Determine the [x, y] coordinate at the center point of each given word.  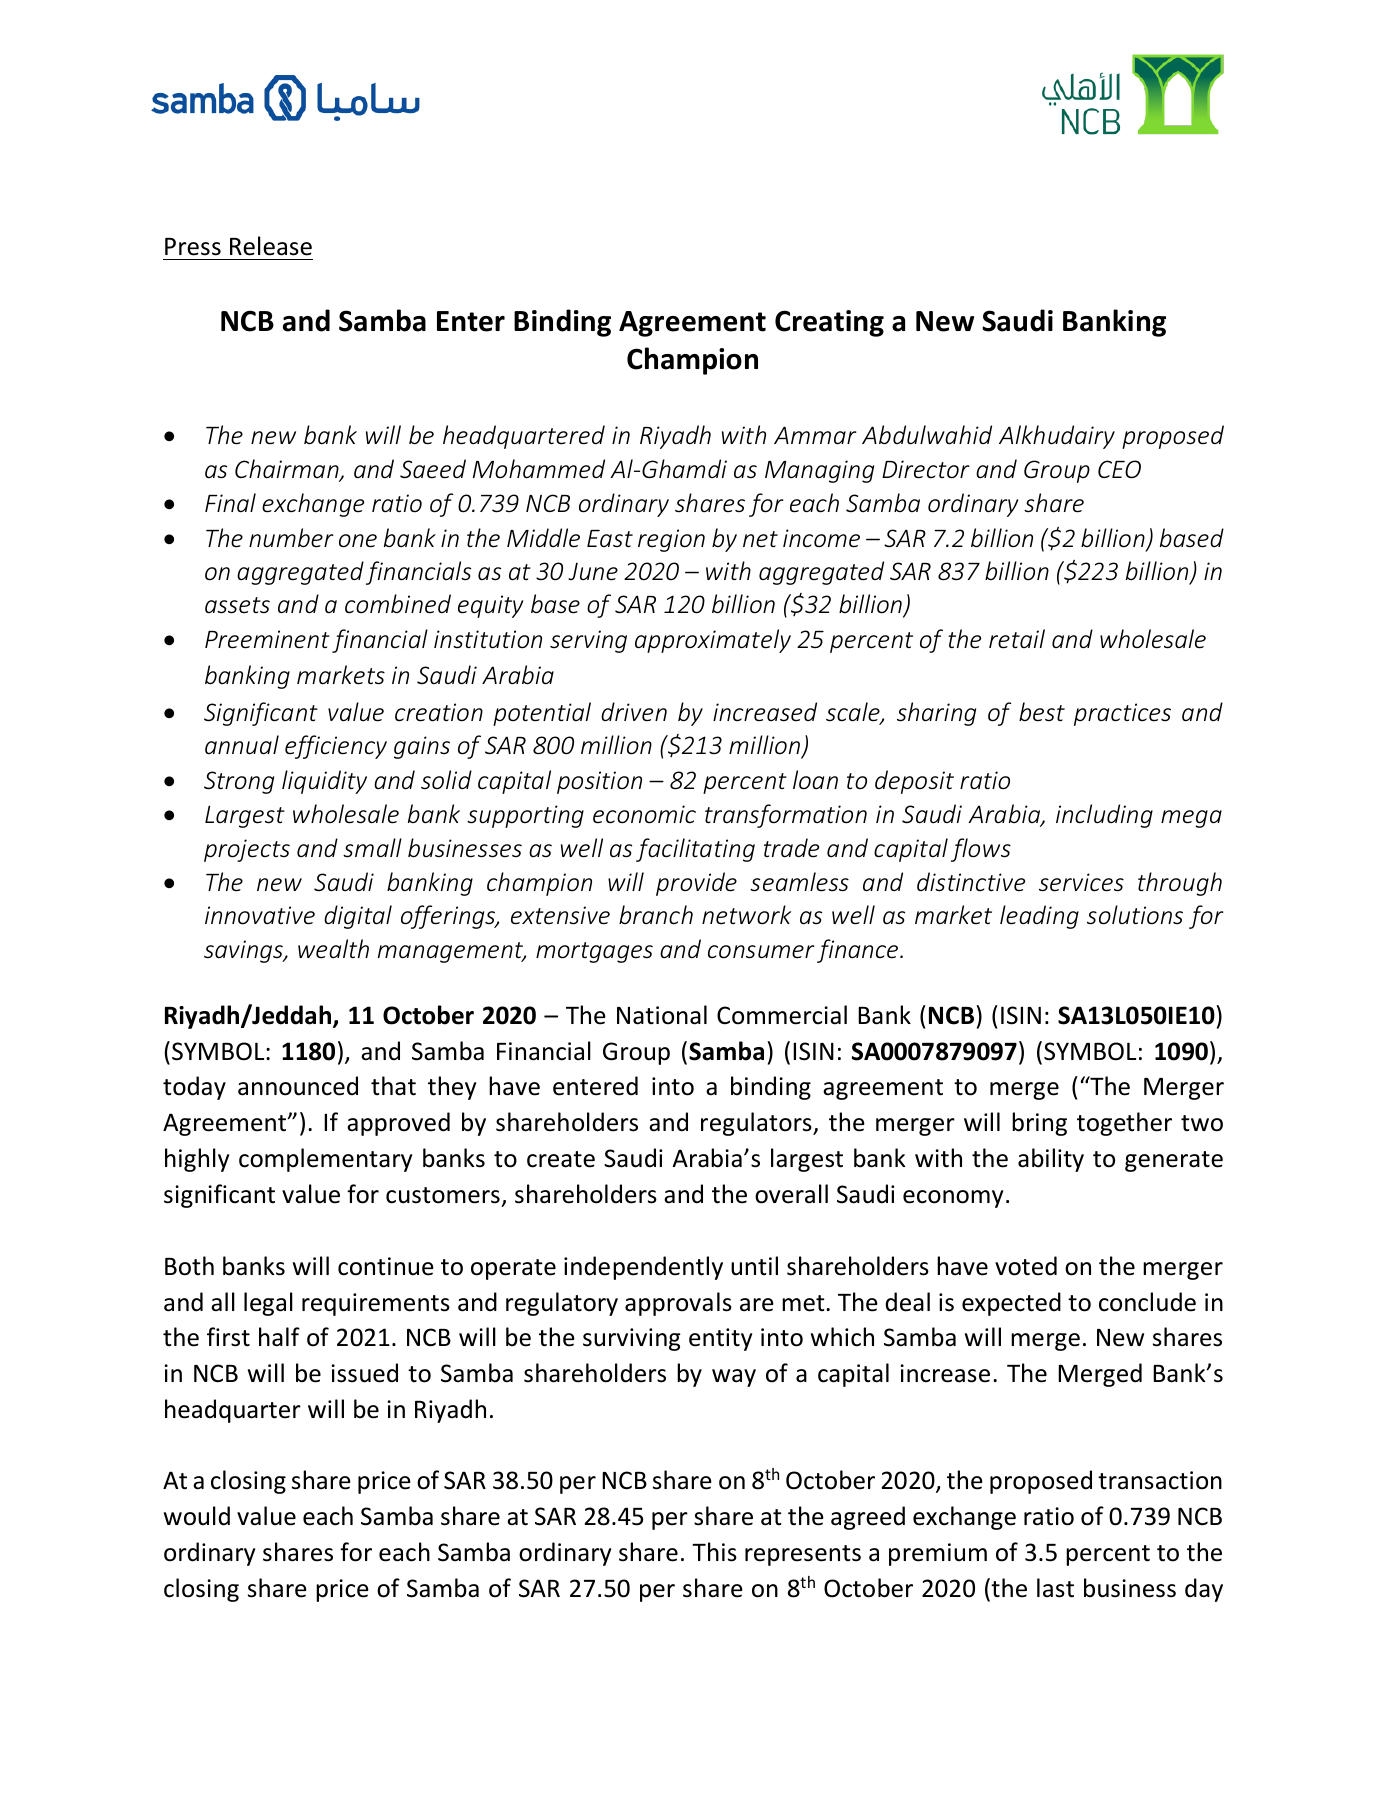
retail [1017, 639]
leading [1039, 917]
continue [386, 1266]
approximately [713, 641]
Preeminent [267, 639]
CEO [1119, 469]
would [197, 1516]
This [714, 1552]
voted [1026, 1266]
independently [643, 1268]
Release [271, 246]
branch [656, 915]
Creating [829, 323]
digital [358, 917]
